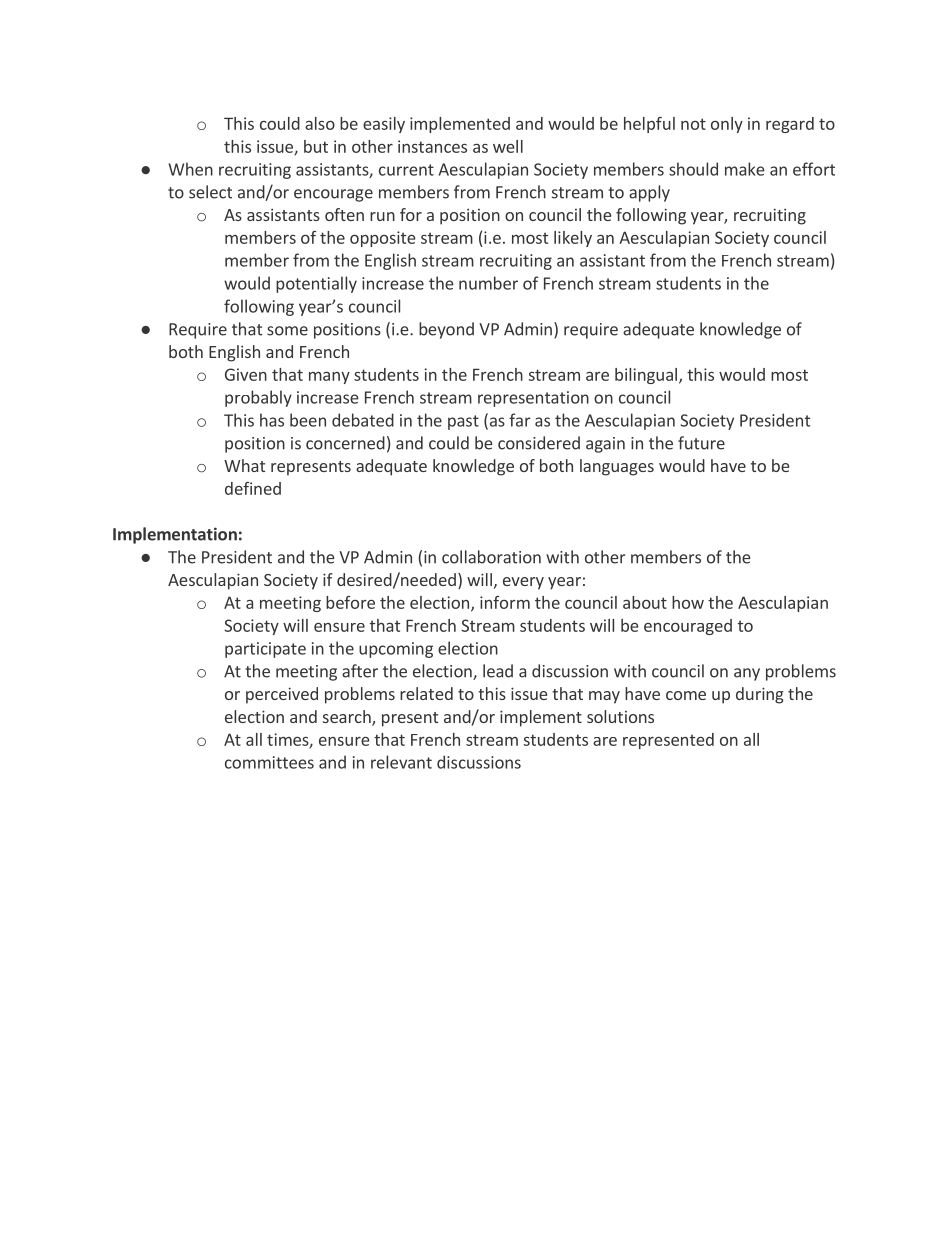 The height and width of the screenshot is (1233, 952). I want to click on during, so click(760, 695).
